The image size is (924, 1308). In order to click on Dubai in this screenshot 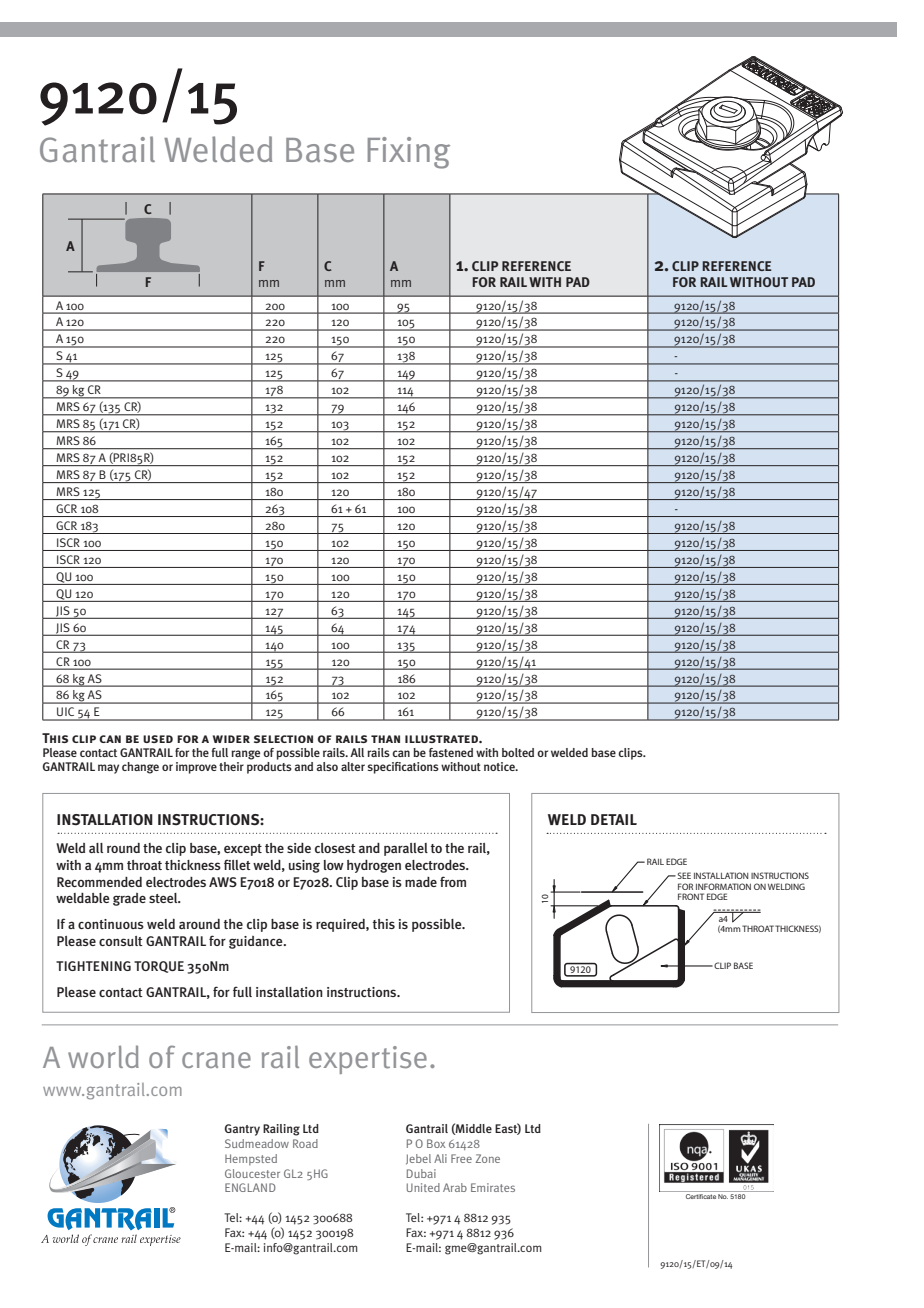, I will do `click(421, 1173)`.
